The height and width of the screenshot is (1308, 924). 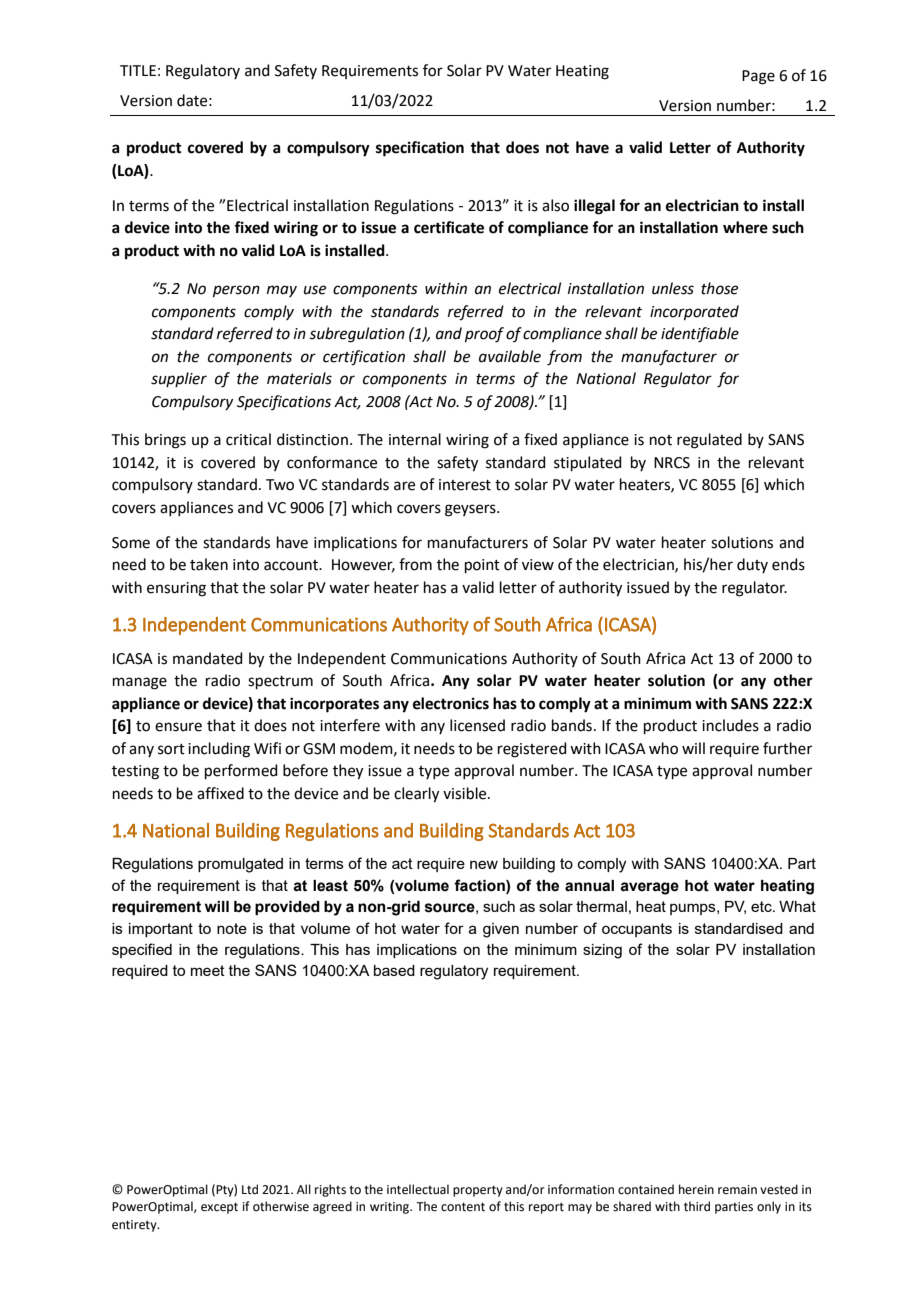 I want to click on TITLE, so click(x=138, y=70).
